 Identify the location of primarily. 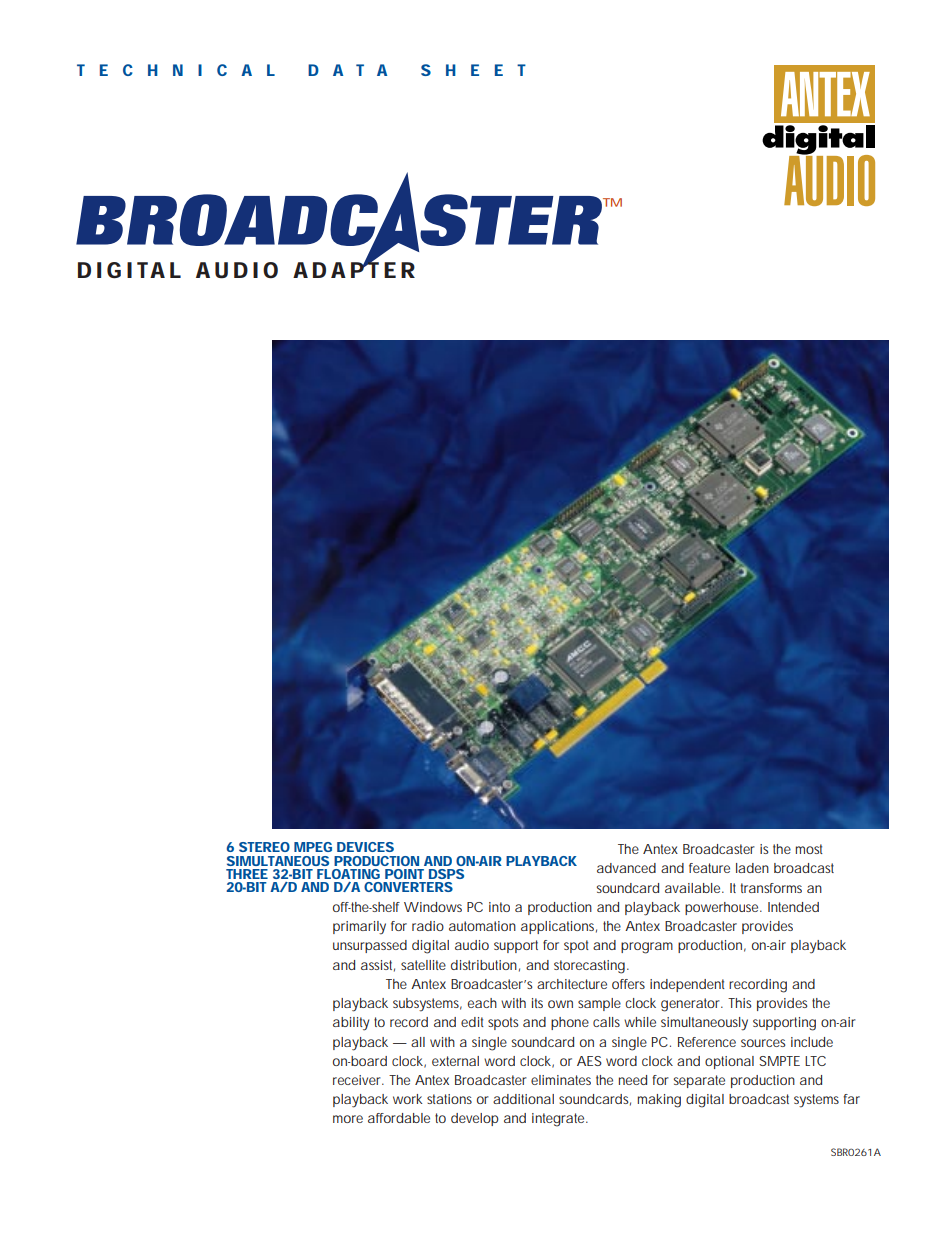
(359, 928).
